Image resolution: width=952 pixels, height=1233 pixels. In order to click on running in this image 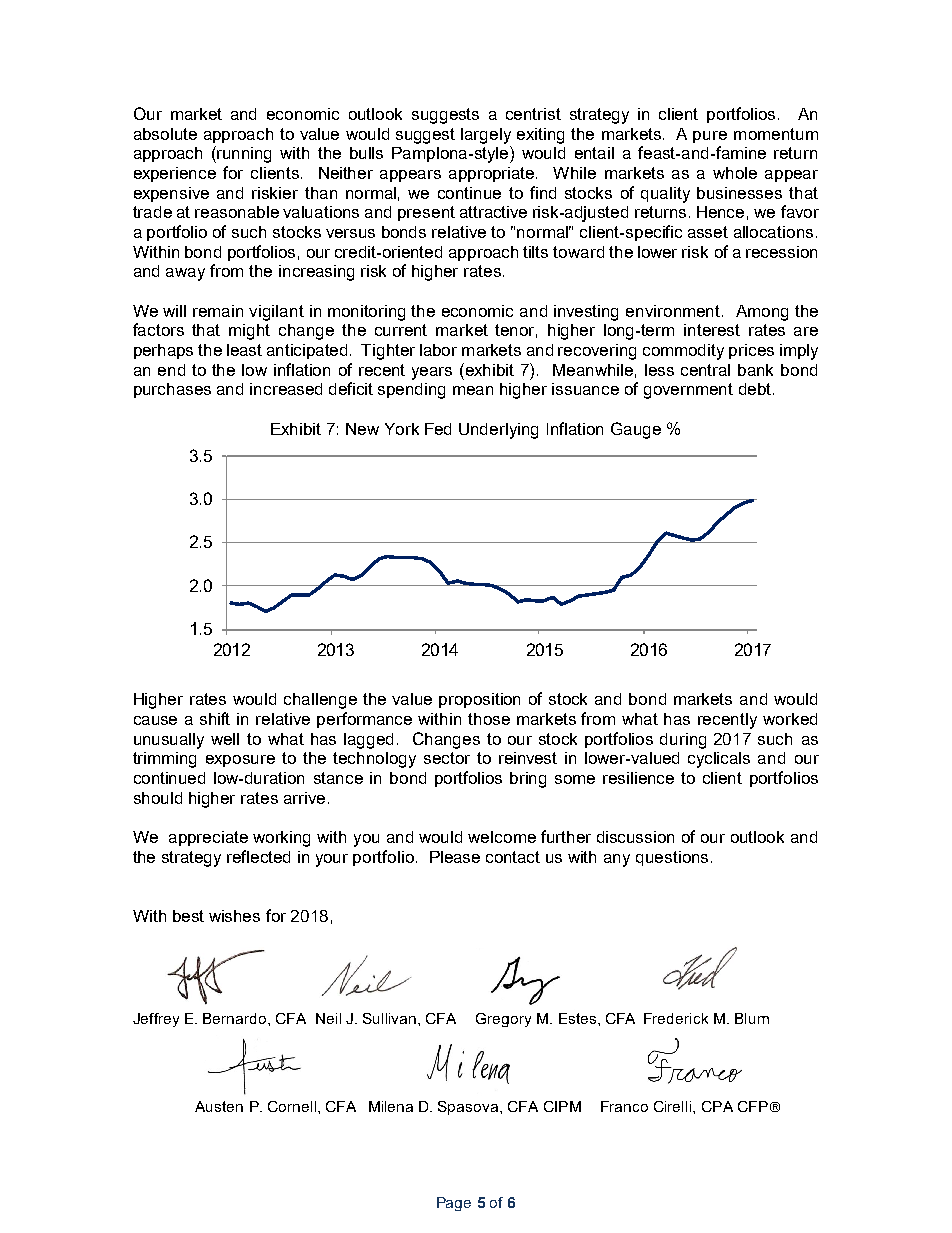, I will do `click(244, 155)`.
